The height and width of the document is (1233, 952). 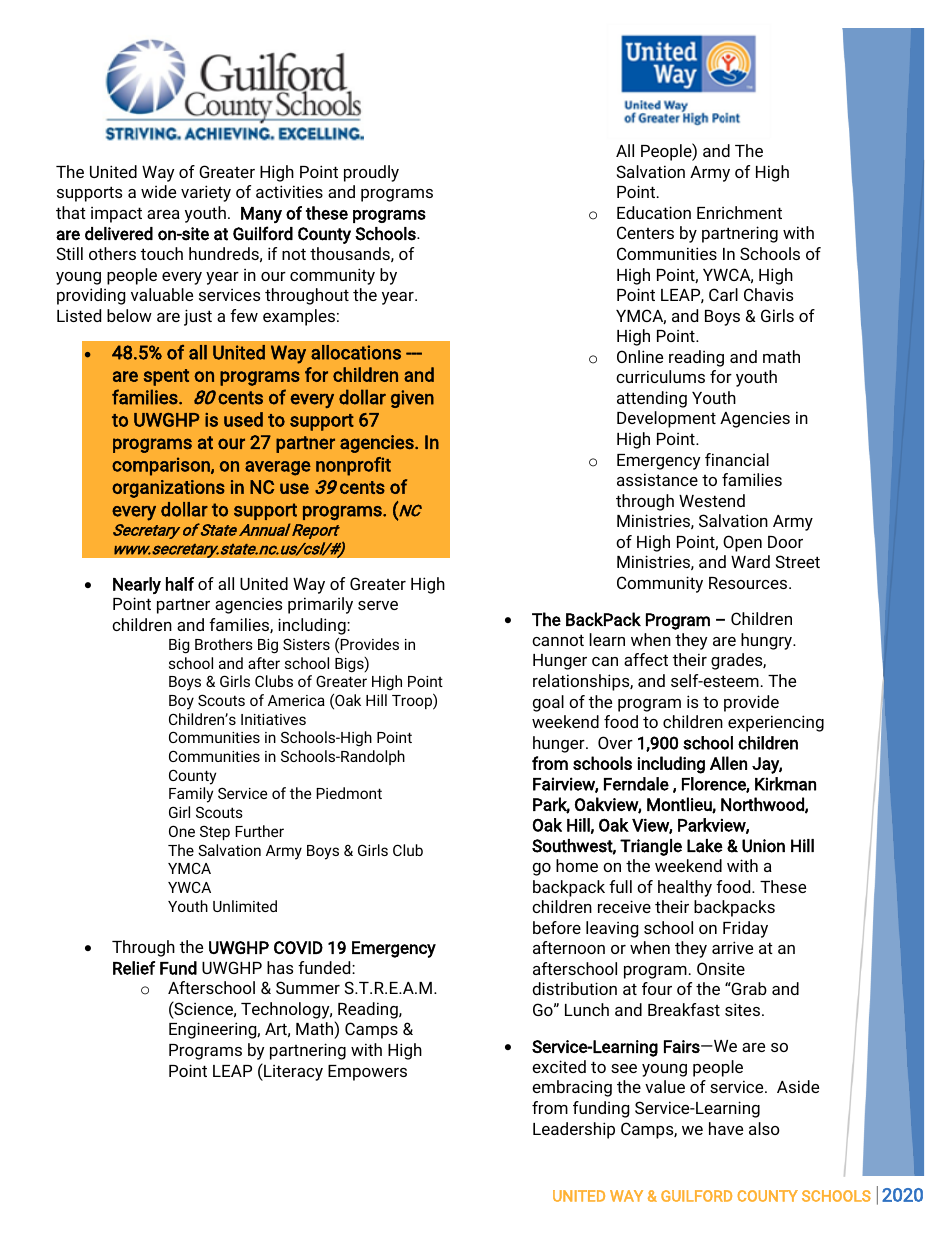 What do you see at coordinates (726, 1128) in the document?
I see `have` at bounding box center [726, 1128].
